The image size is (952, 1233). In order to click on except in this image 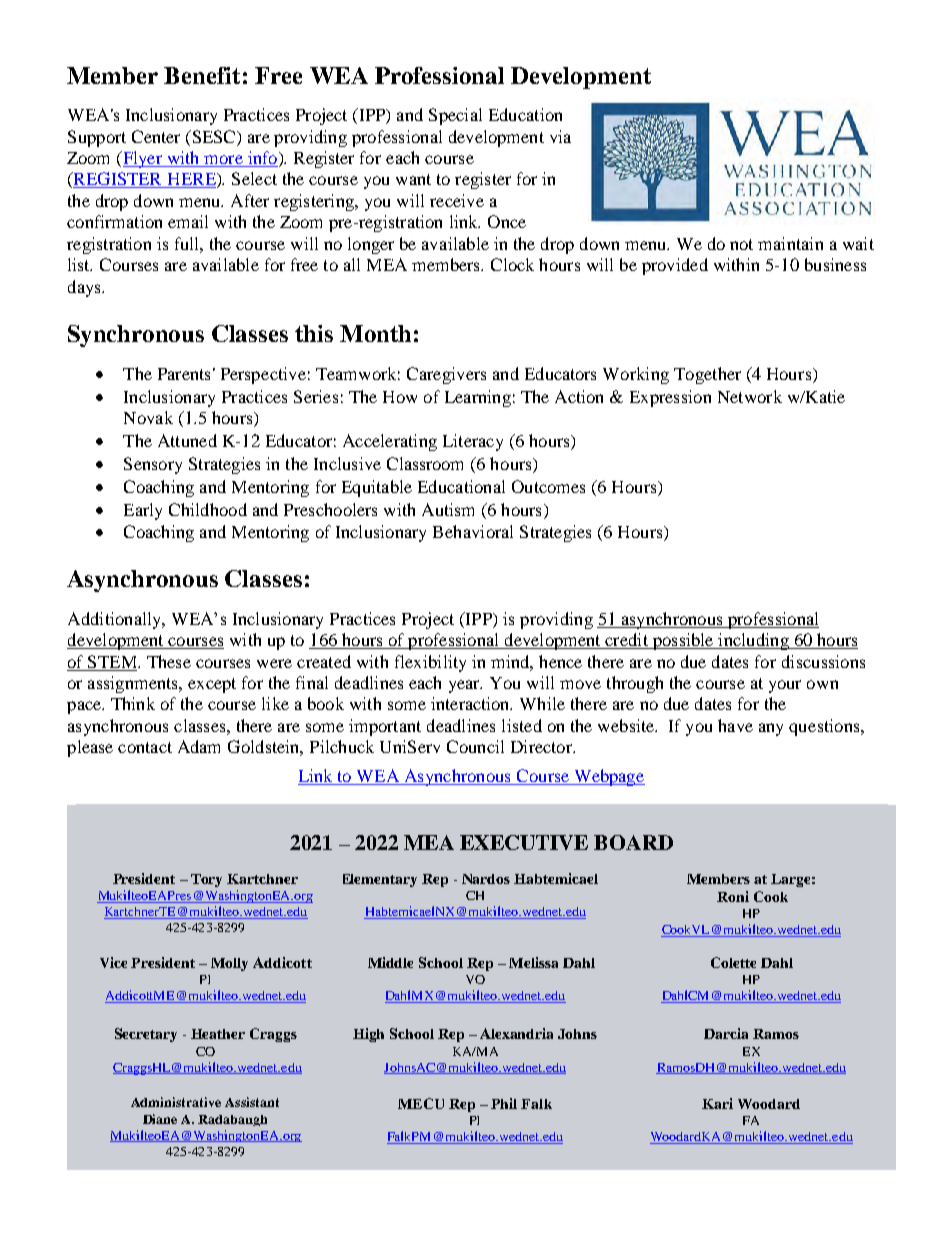, I will do `click(212, 685)`.
